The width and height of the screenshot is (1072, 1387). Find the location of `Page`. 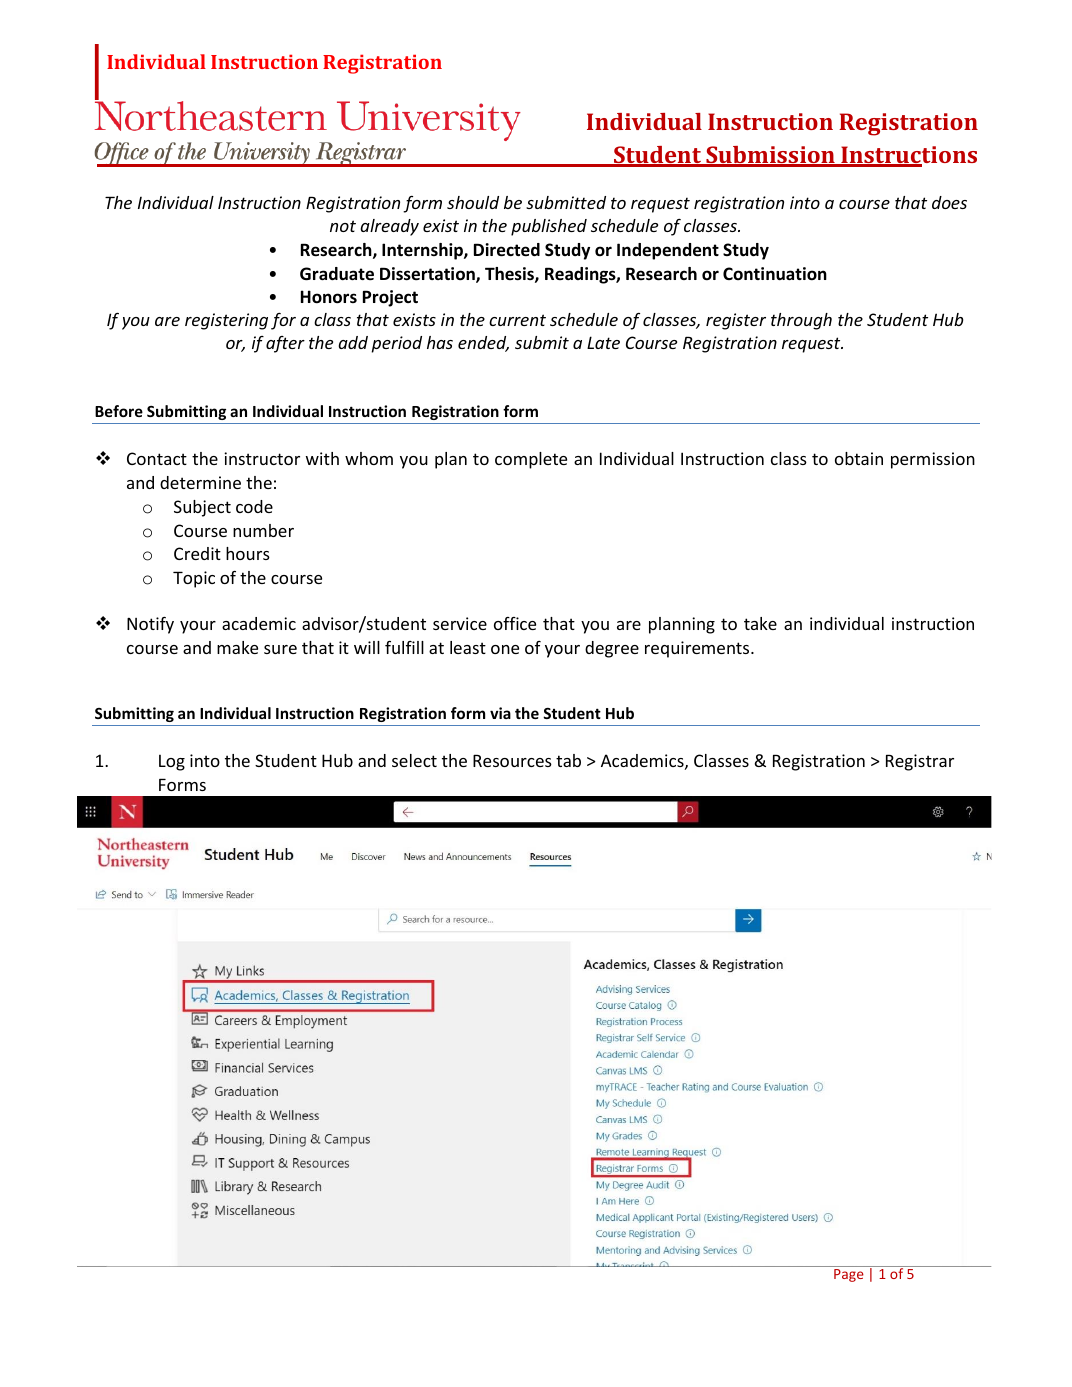

Page is located at coordinates (849, 1275).
